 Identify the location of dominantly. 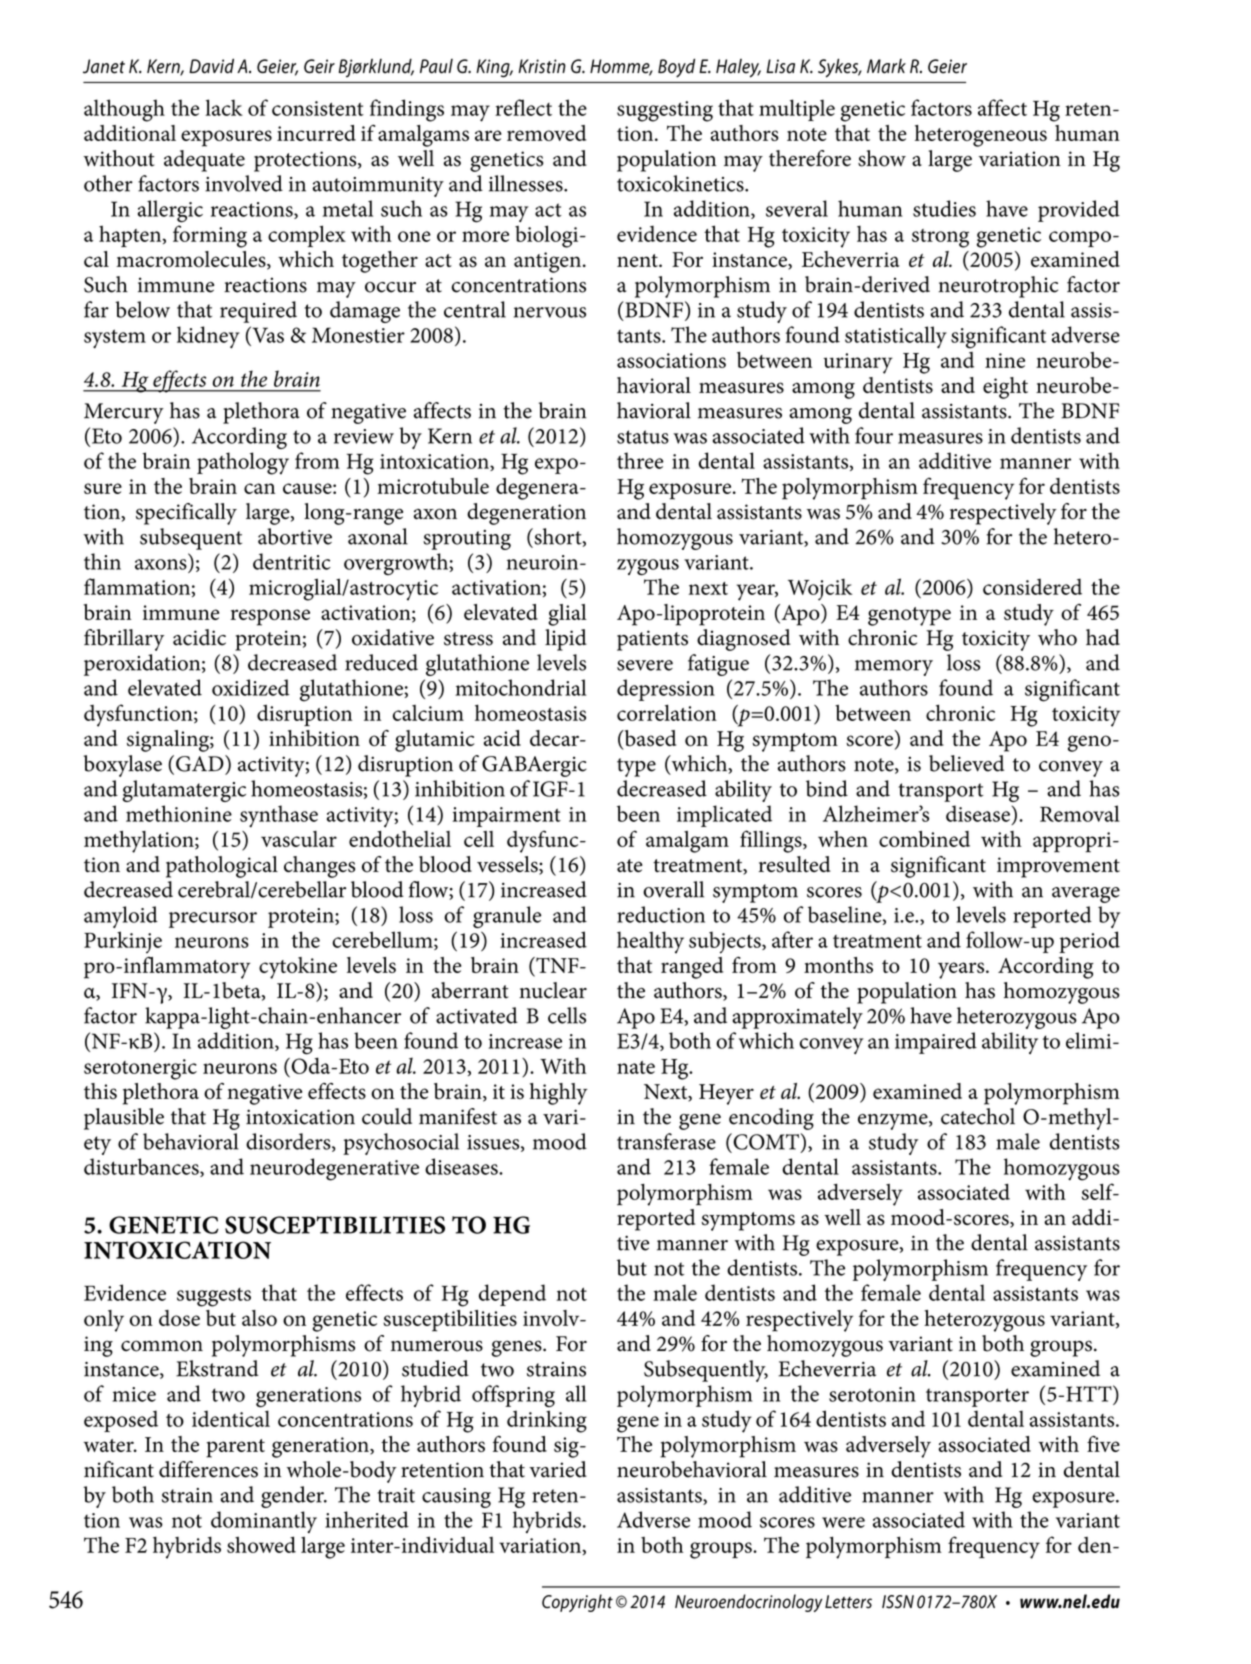
(264, 1522).
